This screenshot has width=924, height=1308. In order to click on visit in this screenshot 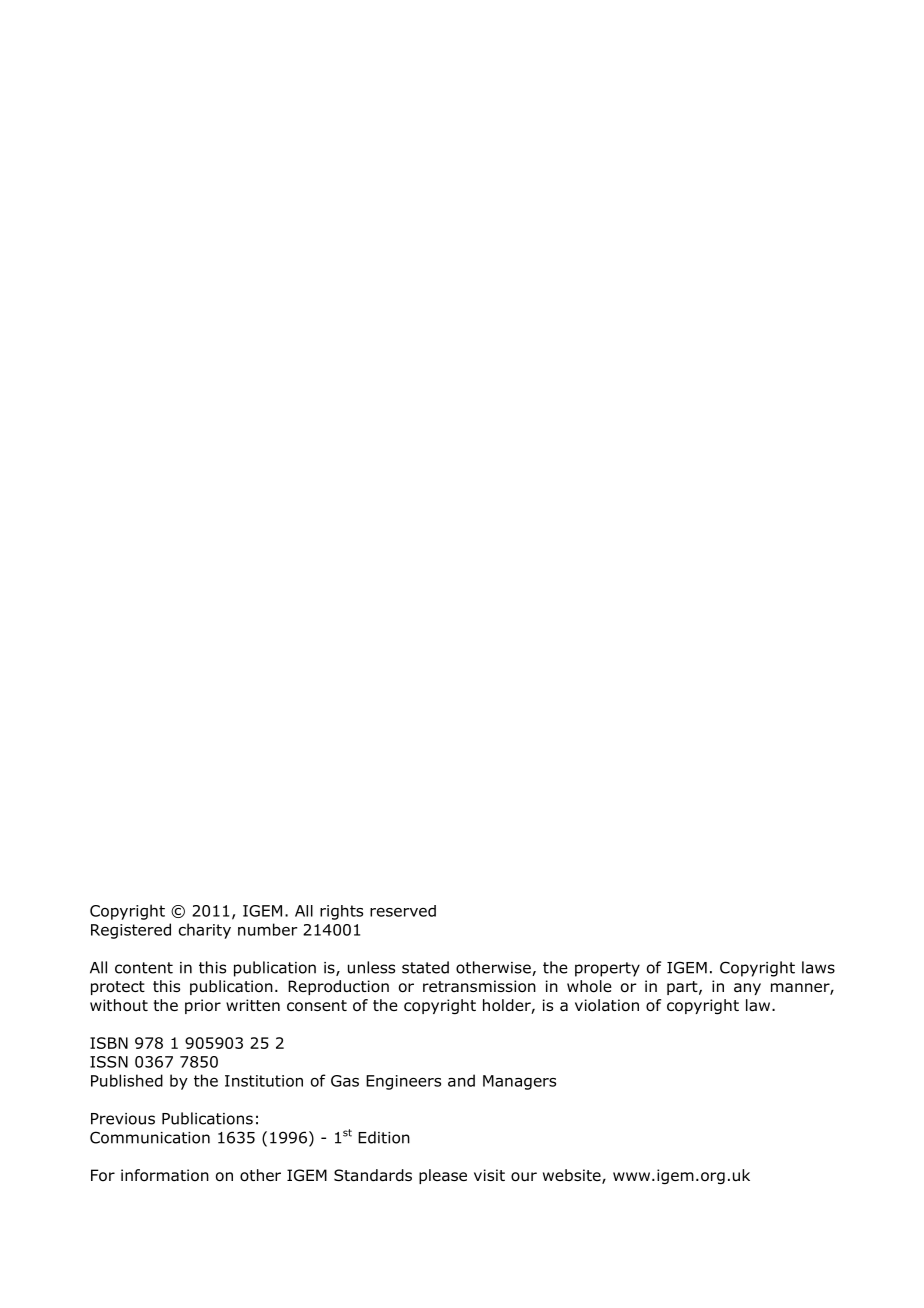, I will do `click(489, 1175)`.
